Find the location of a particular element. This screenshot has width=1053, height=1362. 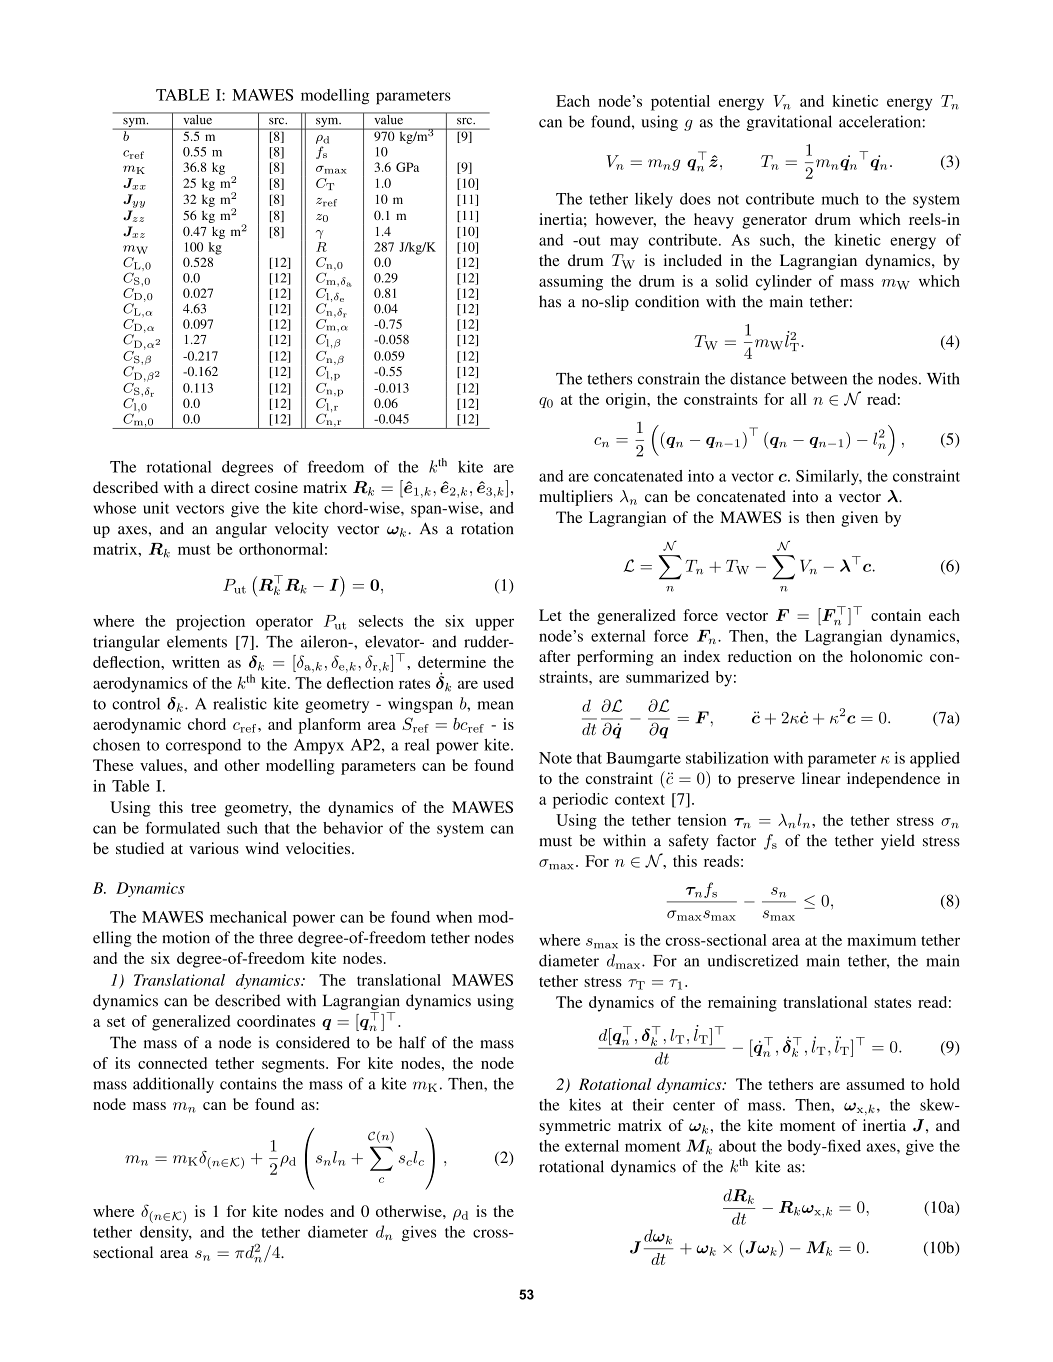

origin is located at coordinates (627, 401).
